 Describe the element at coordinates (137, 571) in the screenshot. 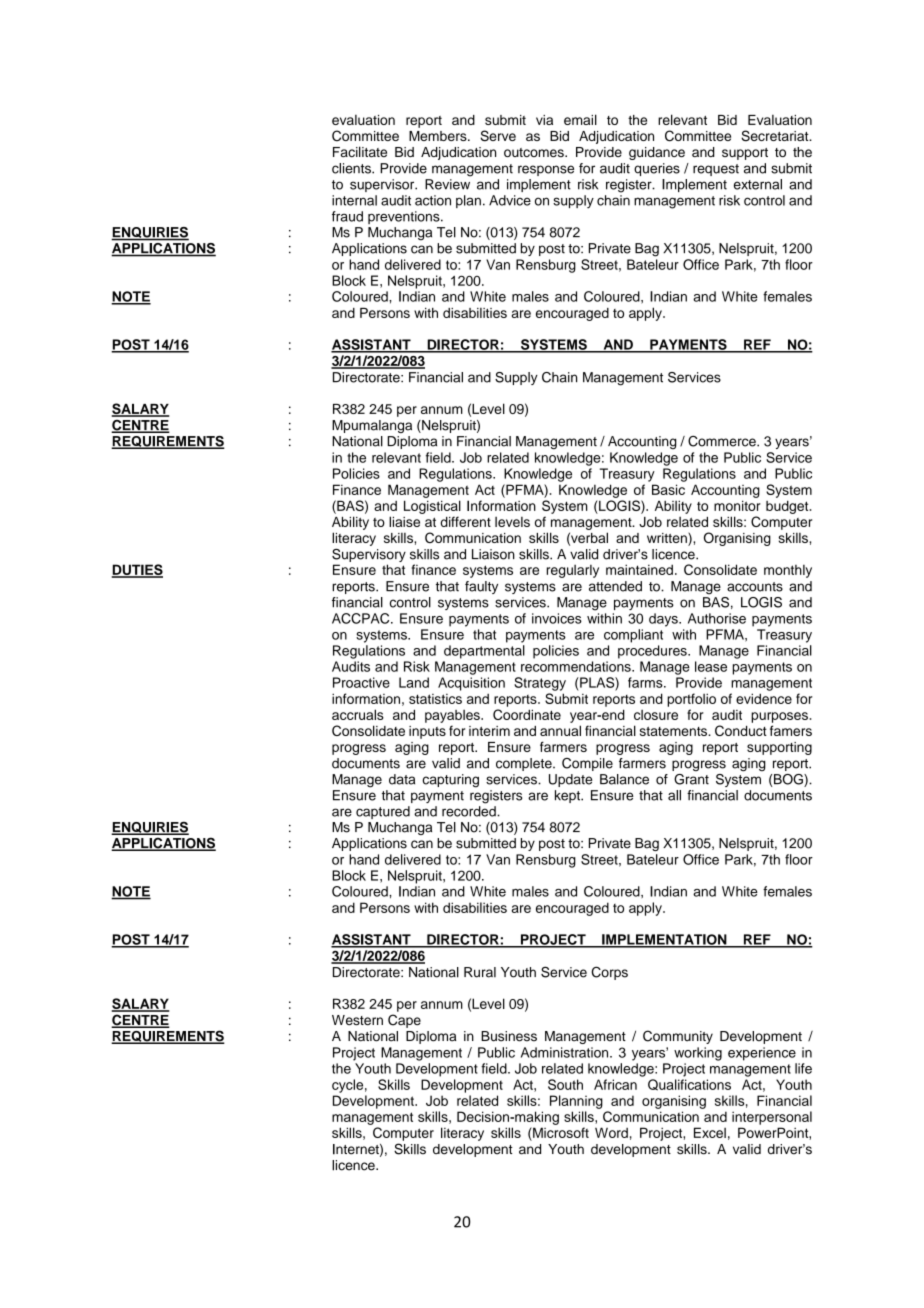

I see `DUTIES` at that location.
